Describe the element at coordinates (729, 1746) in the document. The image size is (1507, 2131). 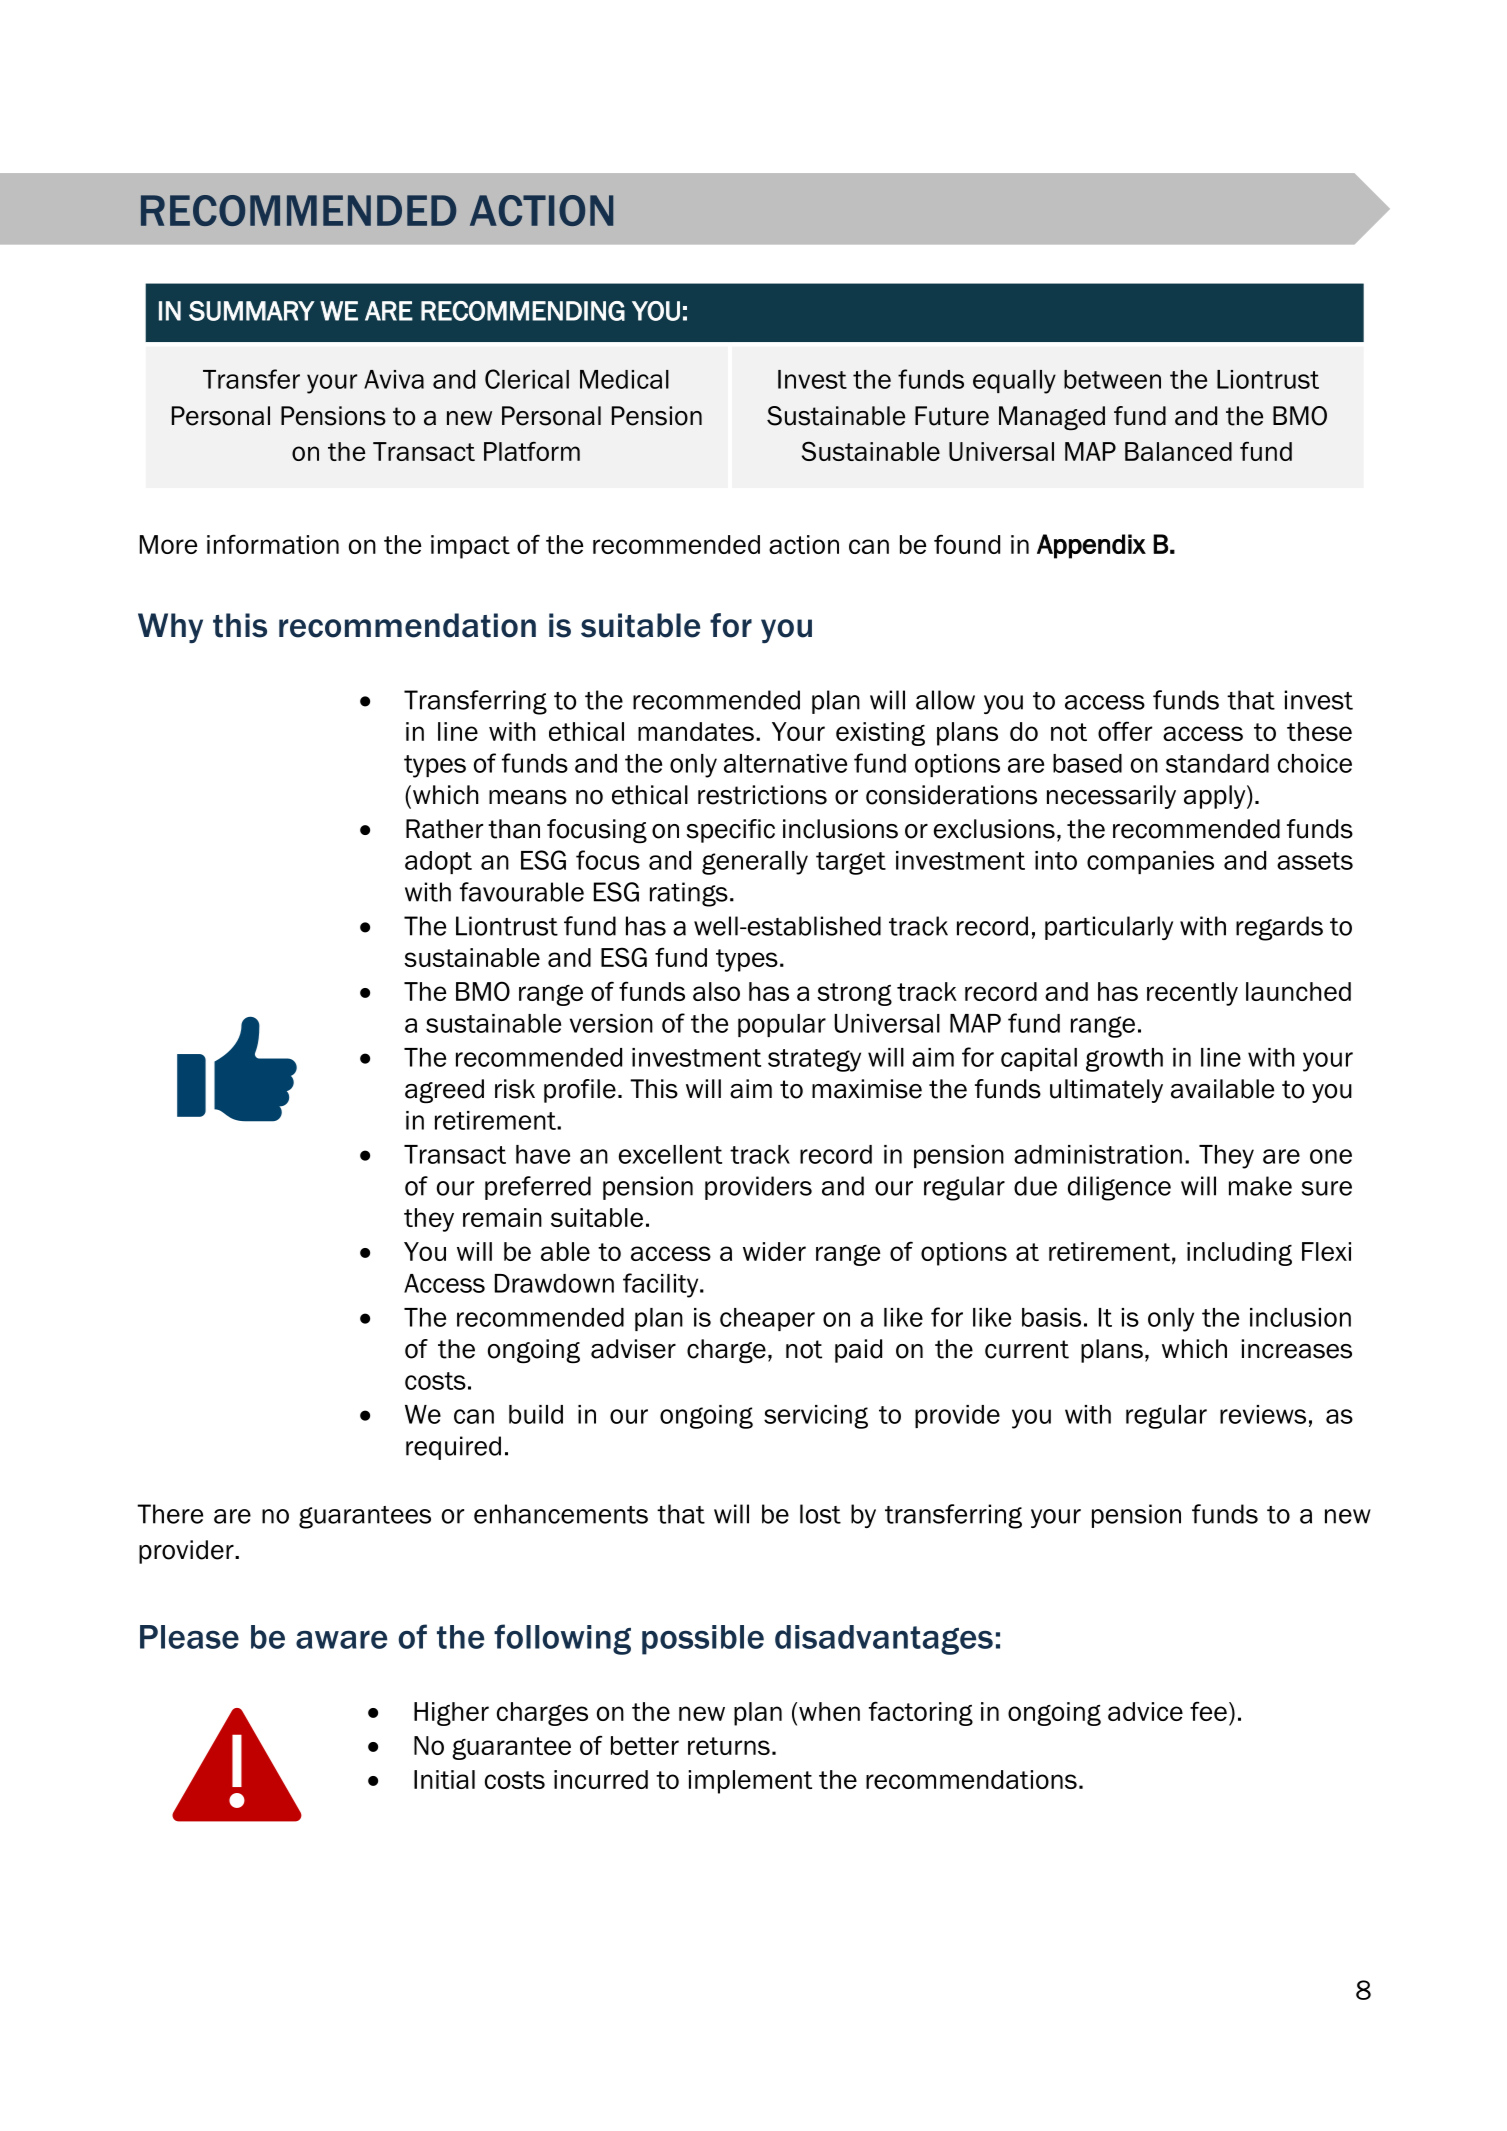
I see `returns` at that location.
